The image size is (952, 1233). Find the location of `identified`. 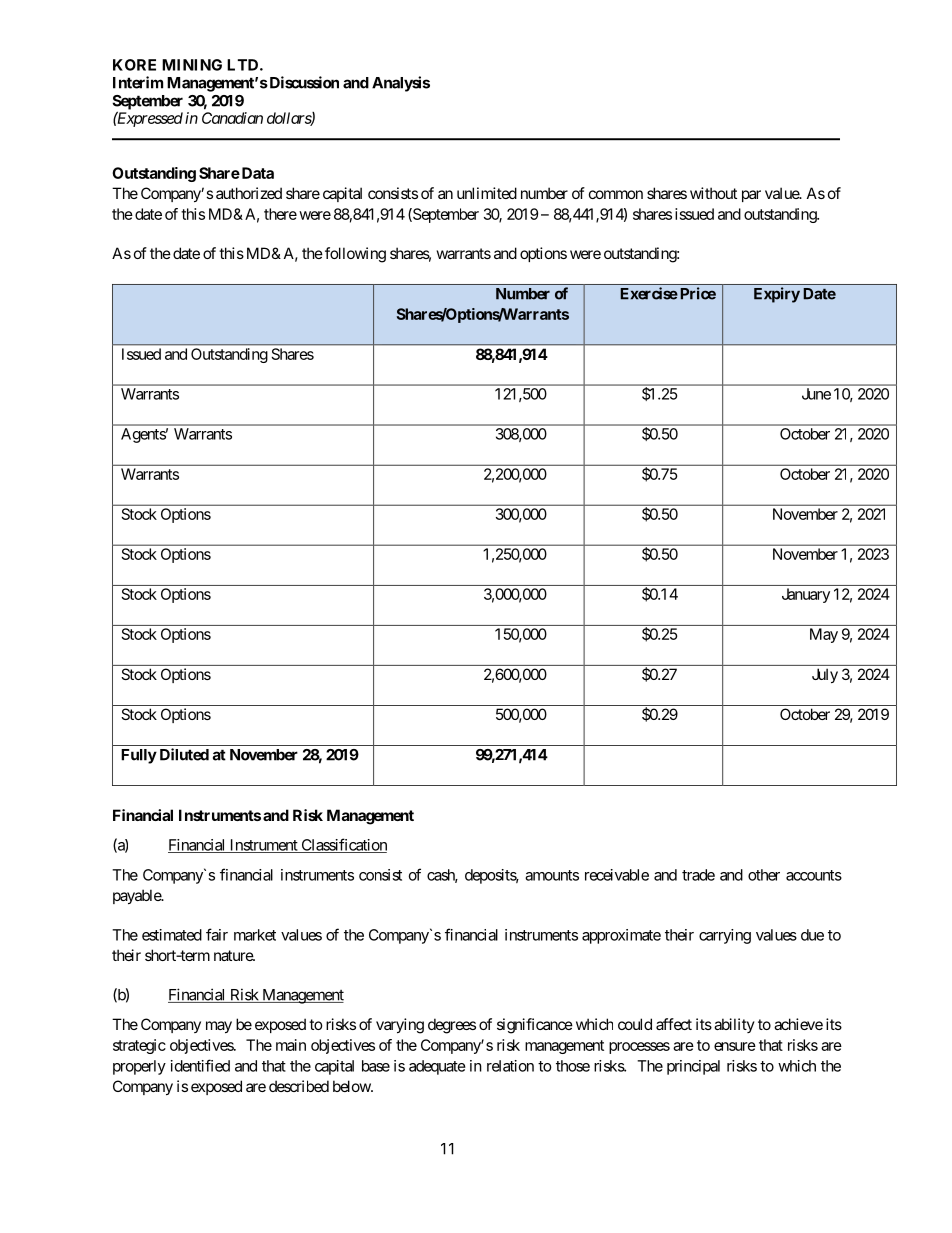

identified is located at coordinates (200, 1065).
